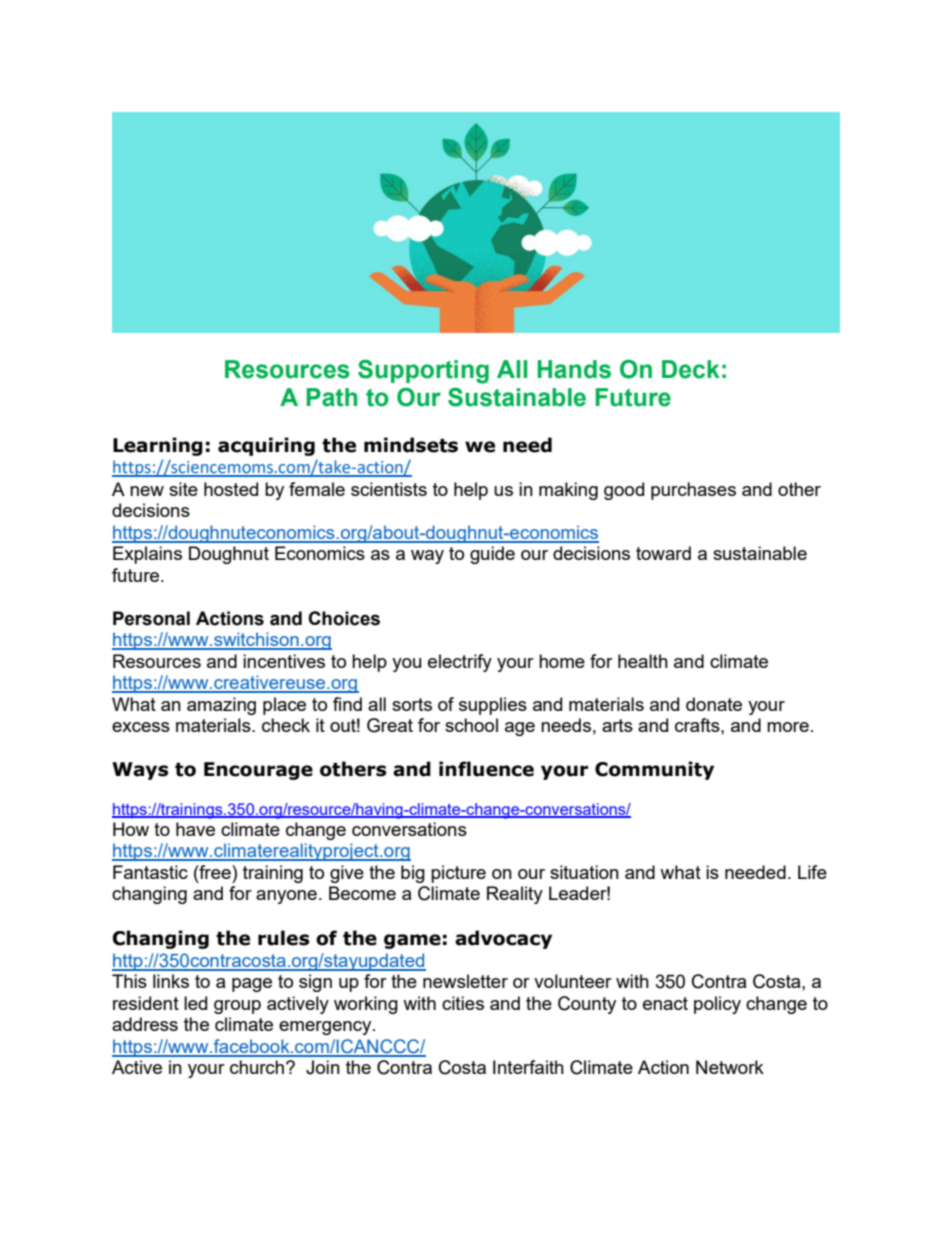 The image size is (952, 1233). I want to click on Explains, so click(147, 555).
